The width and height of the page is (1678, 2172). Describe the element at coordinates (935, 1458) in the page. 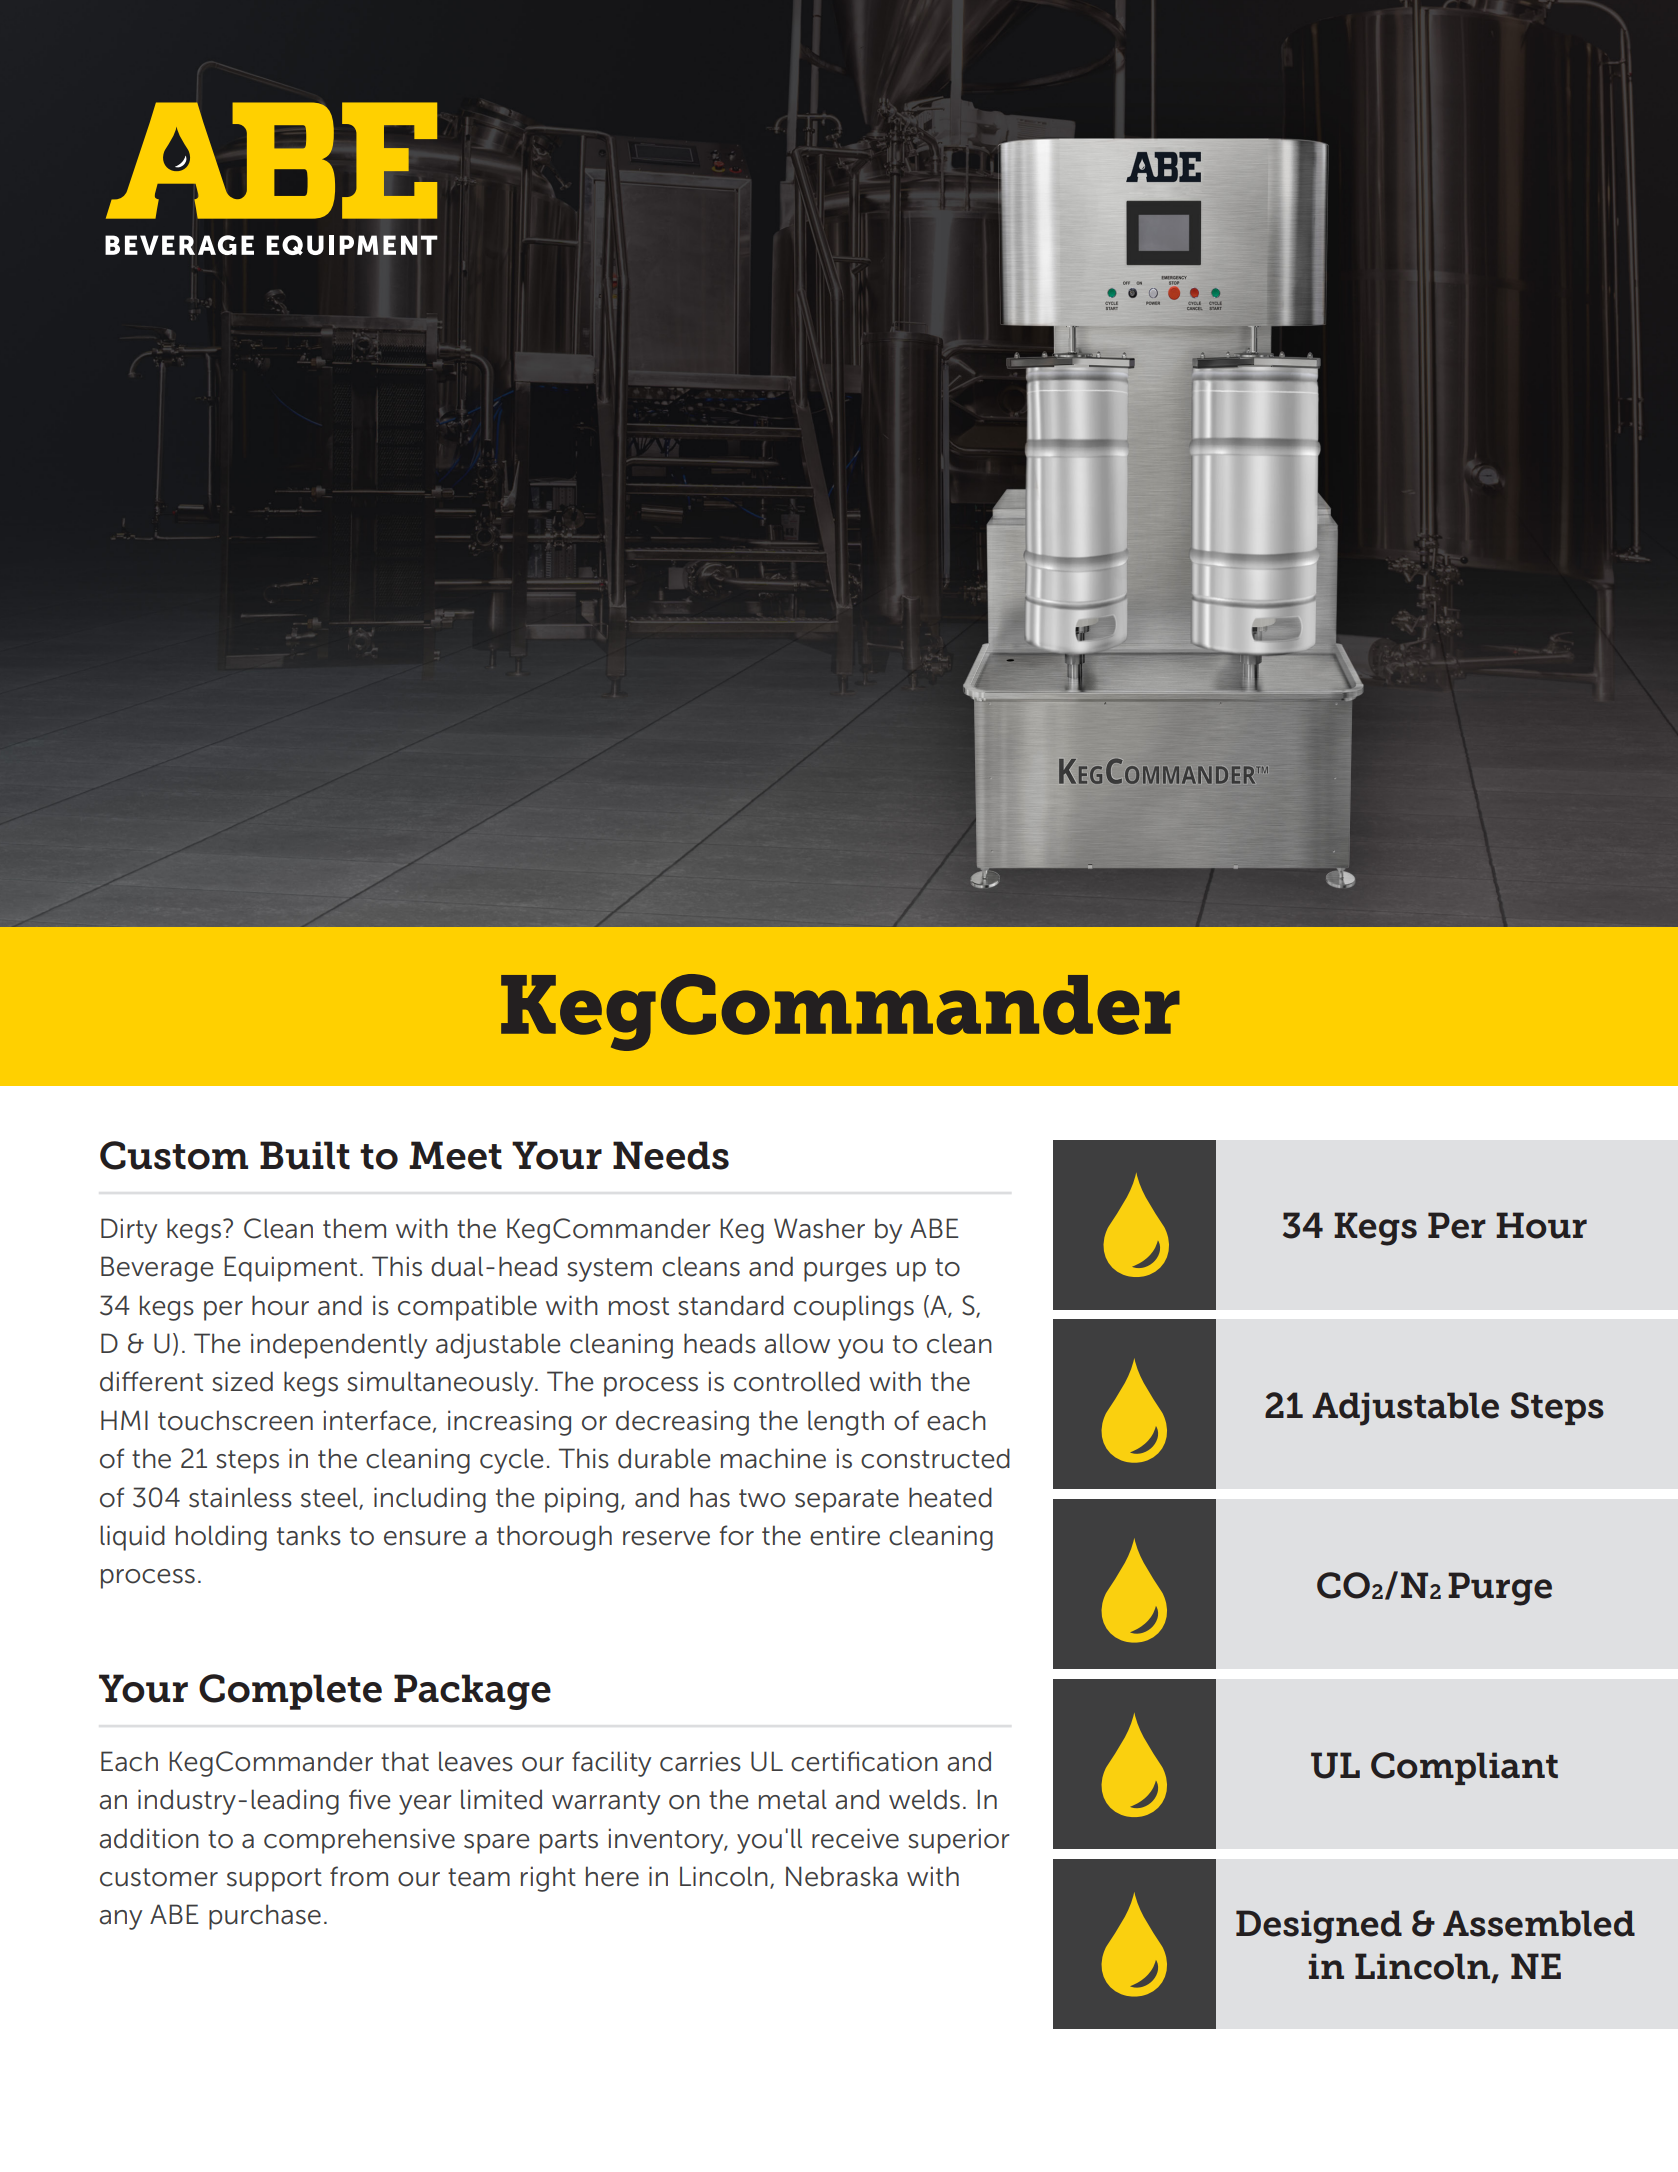

I see `constructed` at that location.
